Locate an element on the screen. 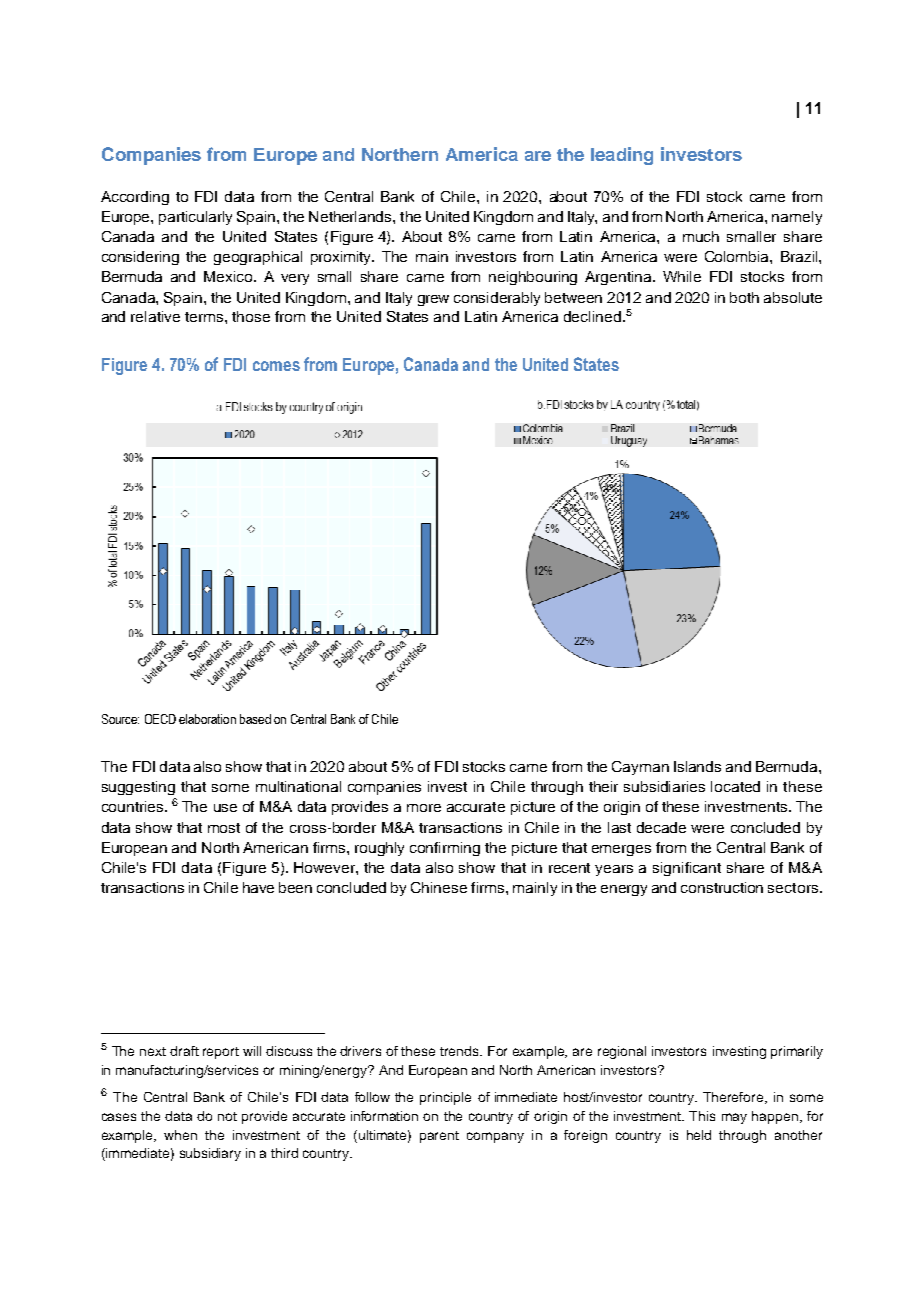 The width and height of the screenshot is (924, 1308). comes is located at coordinates (276, 366).
